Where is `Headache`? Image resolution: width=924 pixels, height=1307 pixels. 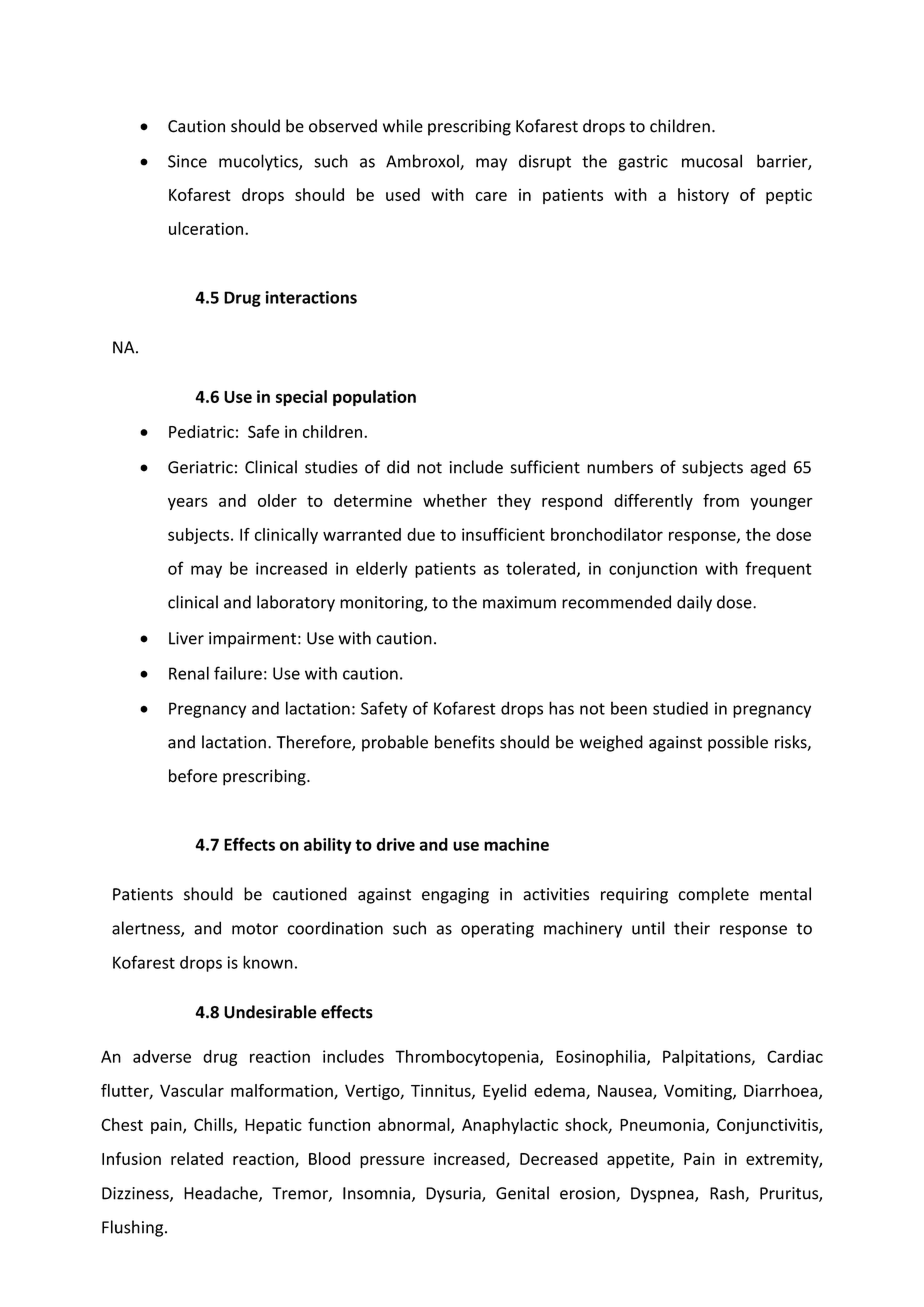
Headache is located at coordinates (222, 1194).
